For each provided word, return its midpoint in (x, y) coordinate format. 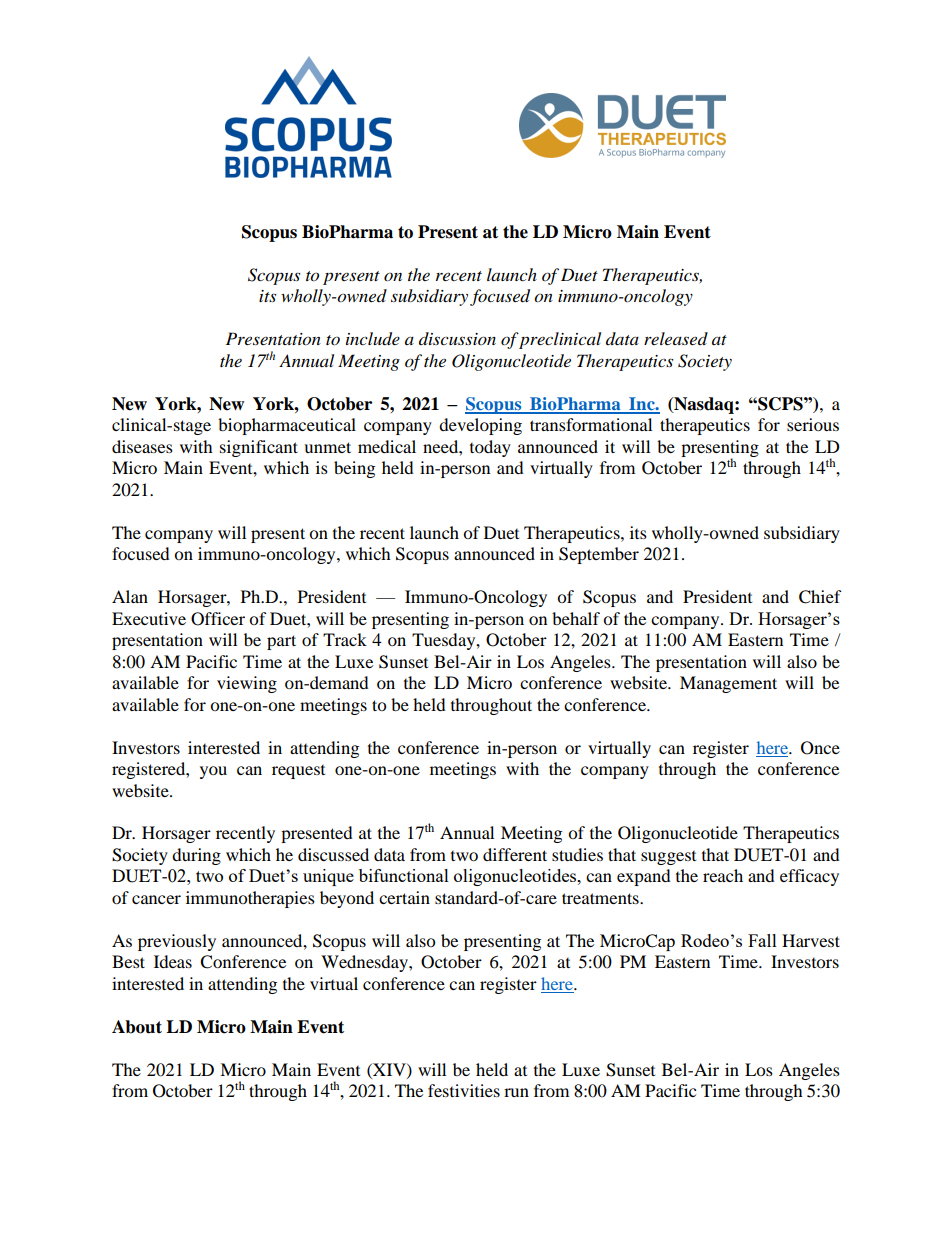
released (676, 338)
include (373, 339)
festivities (464, 1090)
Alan (130, 596)
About (137, 1027)
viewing (247, 684)
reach (723, 875)
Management (728, 684)
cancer (156, 899)
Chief (820, 597)
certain (404, 897)
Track (345, 639)
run (516, 1092)
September (599, 555)
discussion (457, 338)
